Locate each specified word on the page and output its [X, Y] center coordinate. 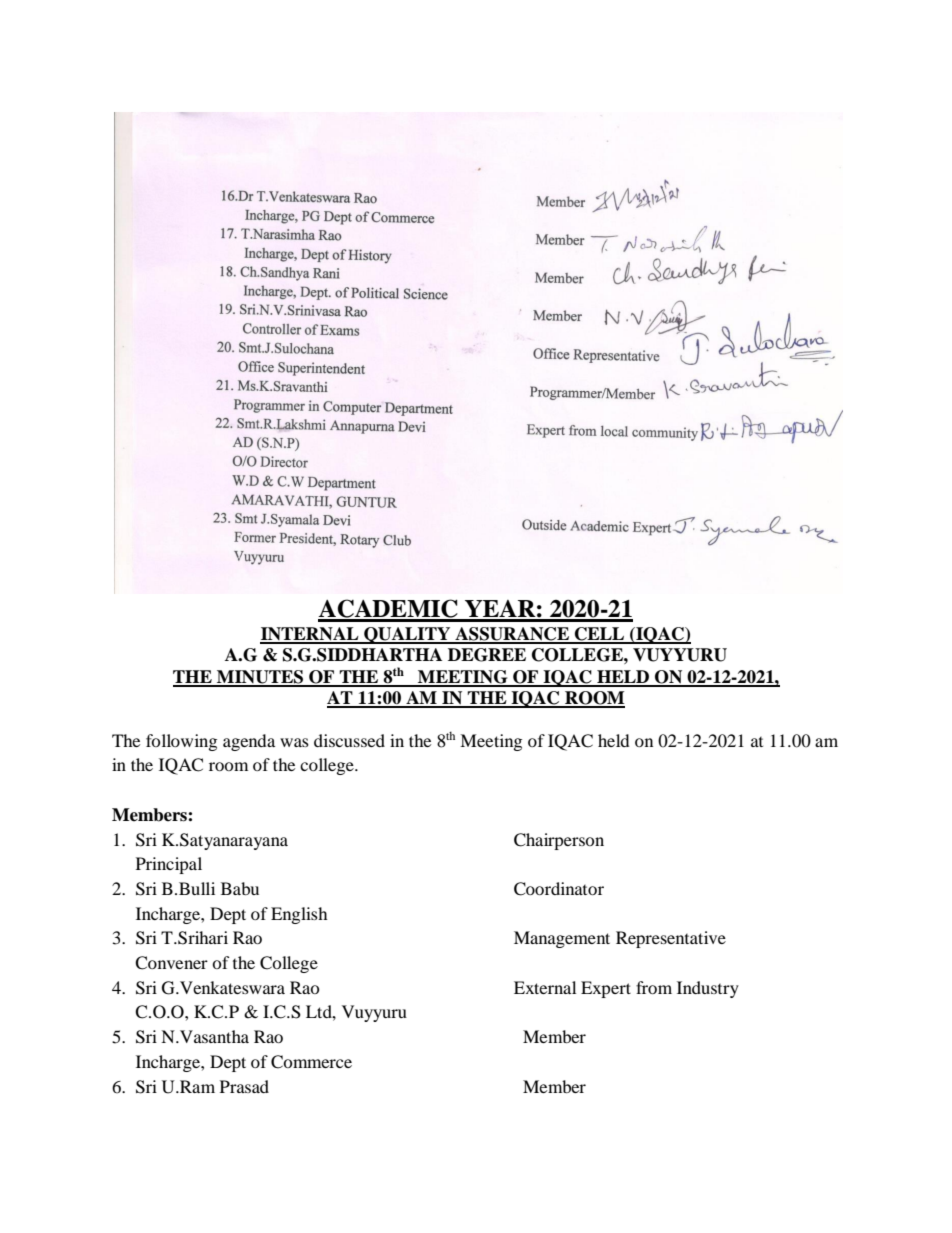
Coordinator [559, 889]
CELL [600, 635]
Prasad [244, 1086]
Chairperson [559, 841]
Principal [169, 865]
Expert [606, 989]
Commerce [311, 1062]
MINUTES [260, 678]
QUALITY [407, 635]
